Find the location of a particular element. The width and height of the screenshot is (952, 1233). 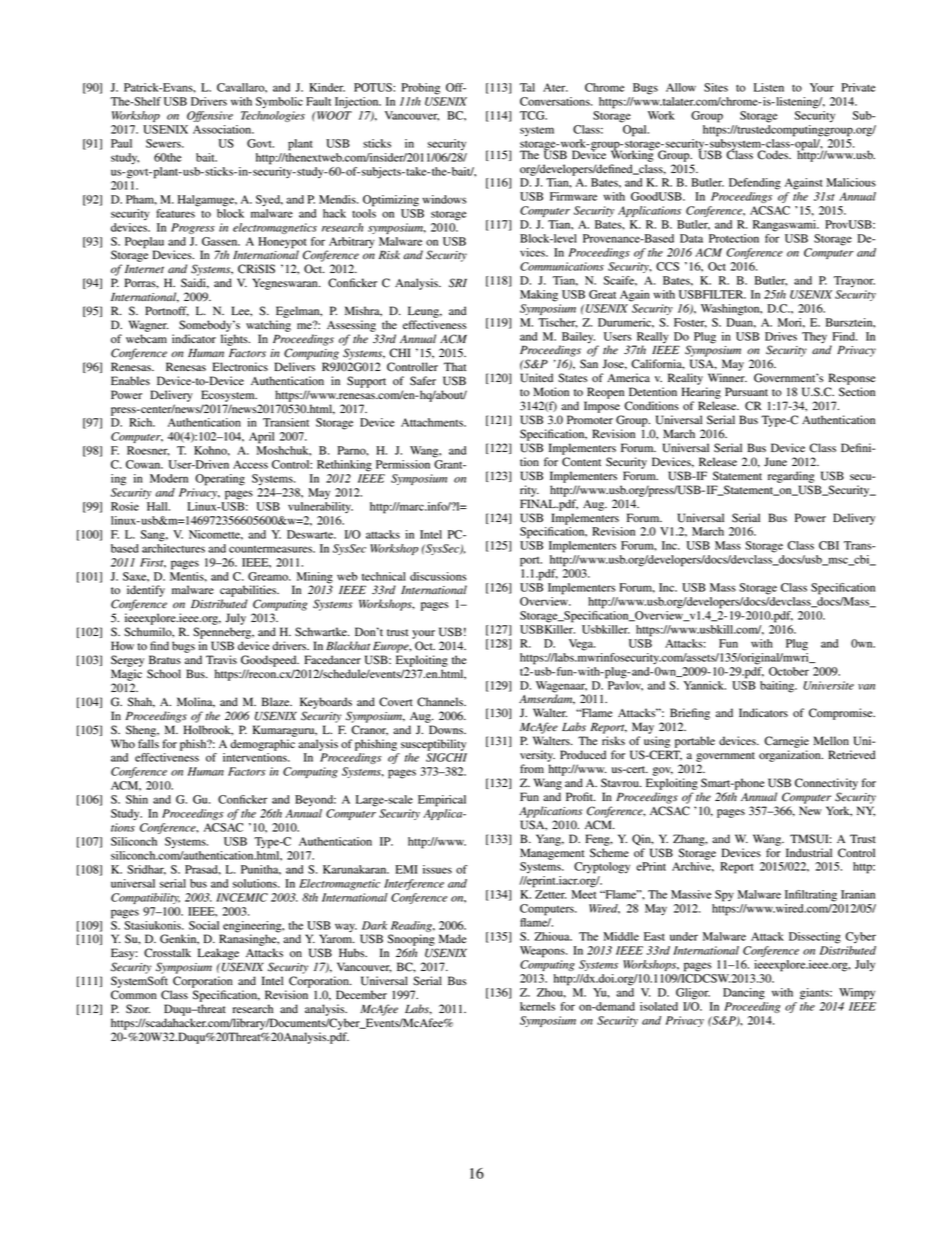

Sites is located at coordinates (716, 87).
